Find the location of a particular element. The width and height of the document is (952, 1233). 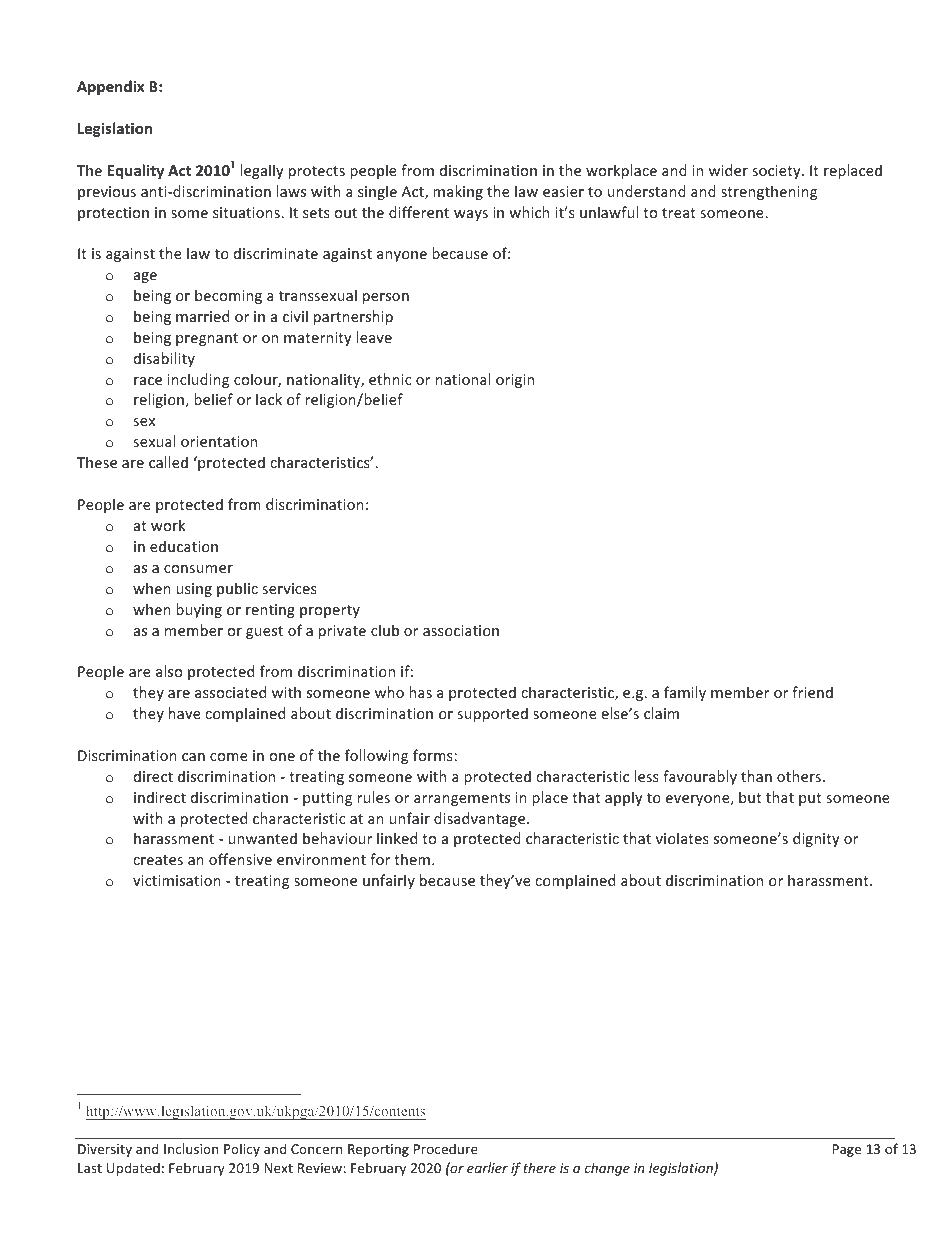

Appendix is located at coordinates (110, 87).
